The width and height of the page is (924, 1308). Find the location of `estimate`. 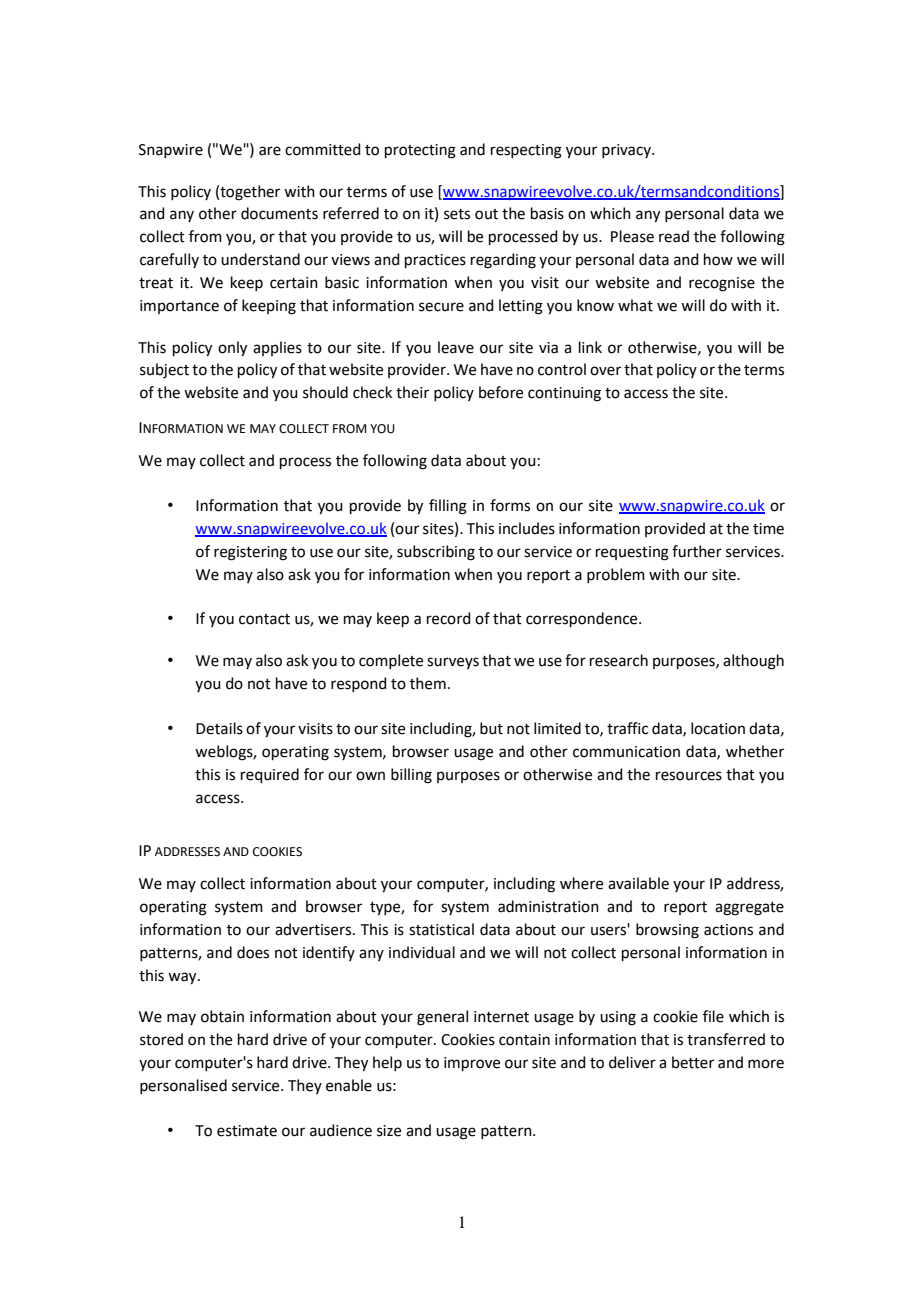

estimate is located at coordinates (247, 1131).
